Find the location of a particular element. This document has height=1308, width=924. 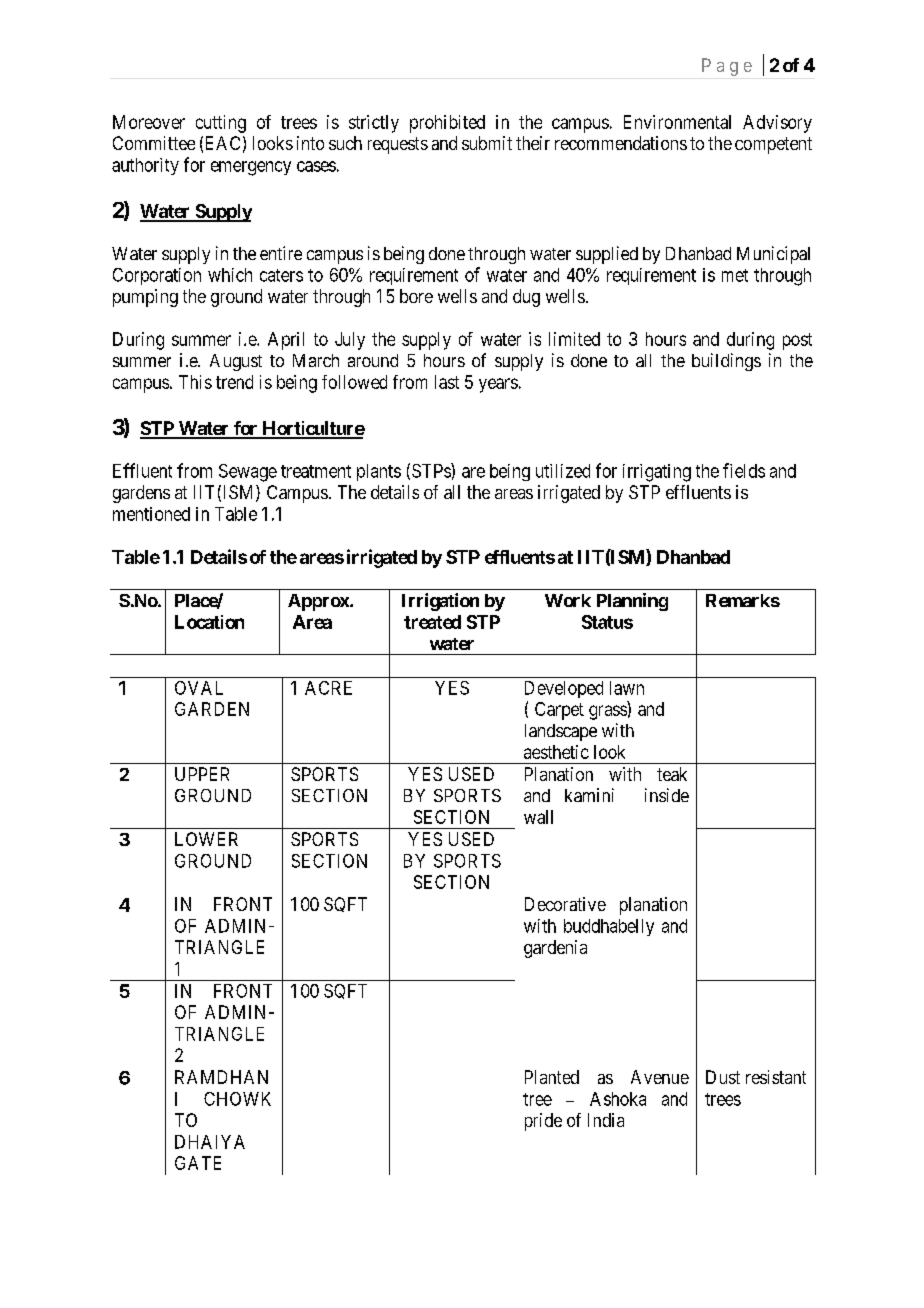

pride is located at coordinates (543, 1122).
